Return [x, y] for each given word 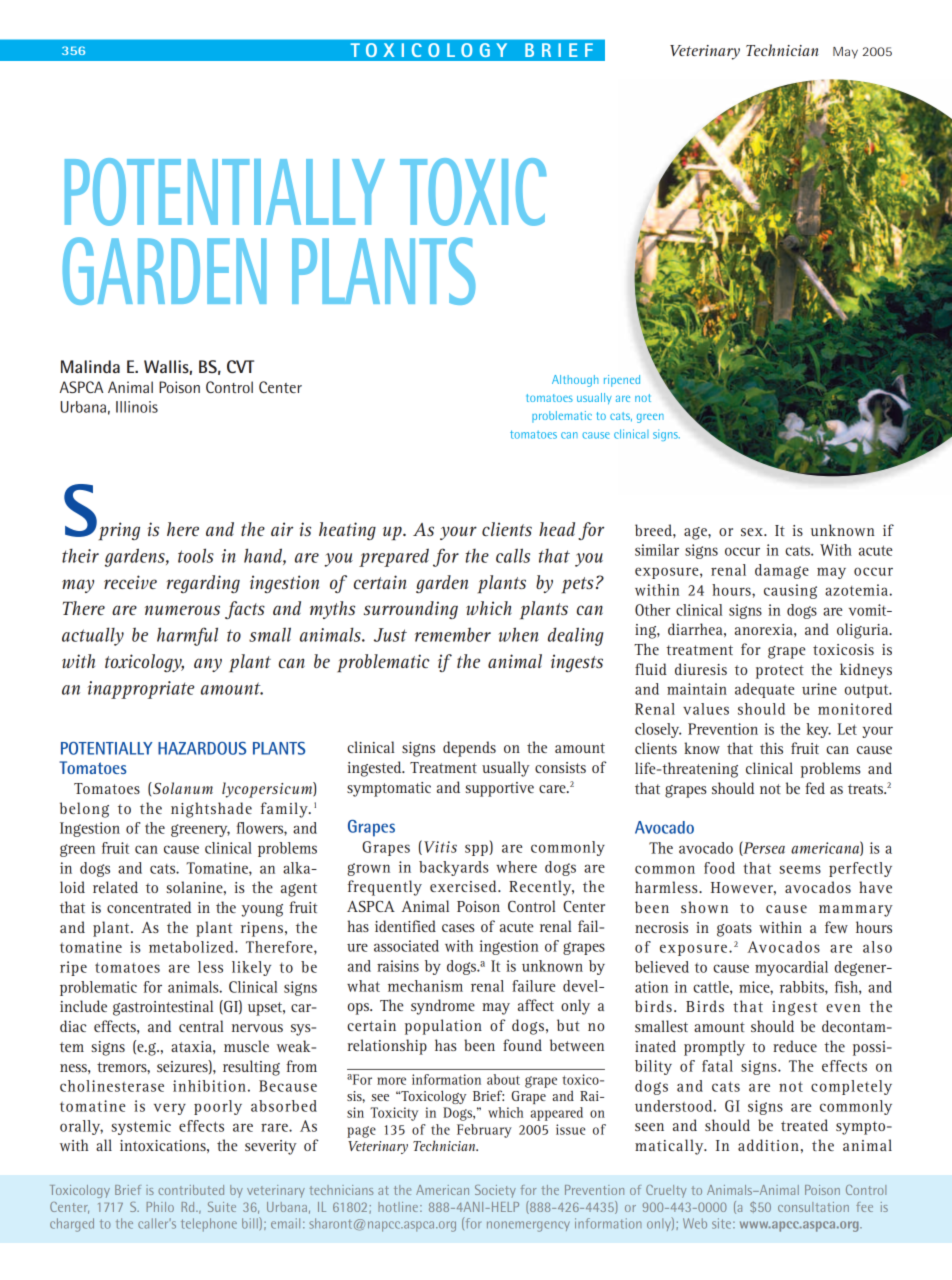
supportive [499, 789]
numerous [182, 610]
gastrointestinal [163, 1008]
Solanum [182, 788]
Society [495, 1191]
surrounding [411, 610]
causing [790, 591]
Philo [160, 1207]
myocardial [791, 968]
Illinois [137, 407]
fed [815, 788]
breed [654, 530]
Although [575, 381]
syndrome [443, 1007]
